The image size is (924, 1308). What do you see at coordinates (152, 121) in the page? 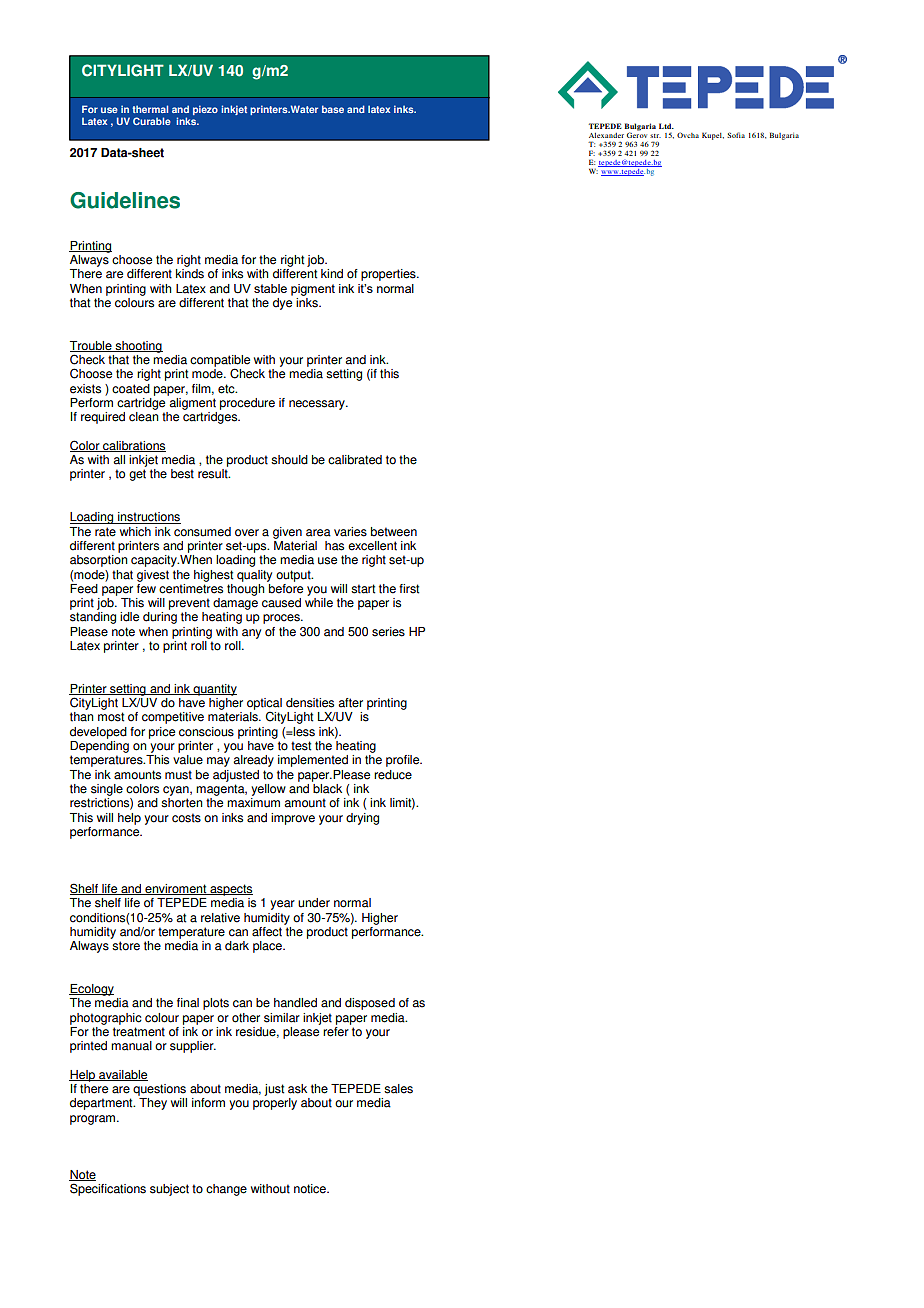
I see `Curable` at bounding box center [152, 121].
